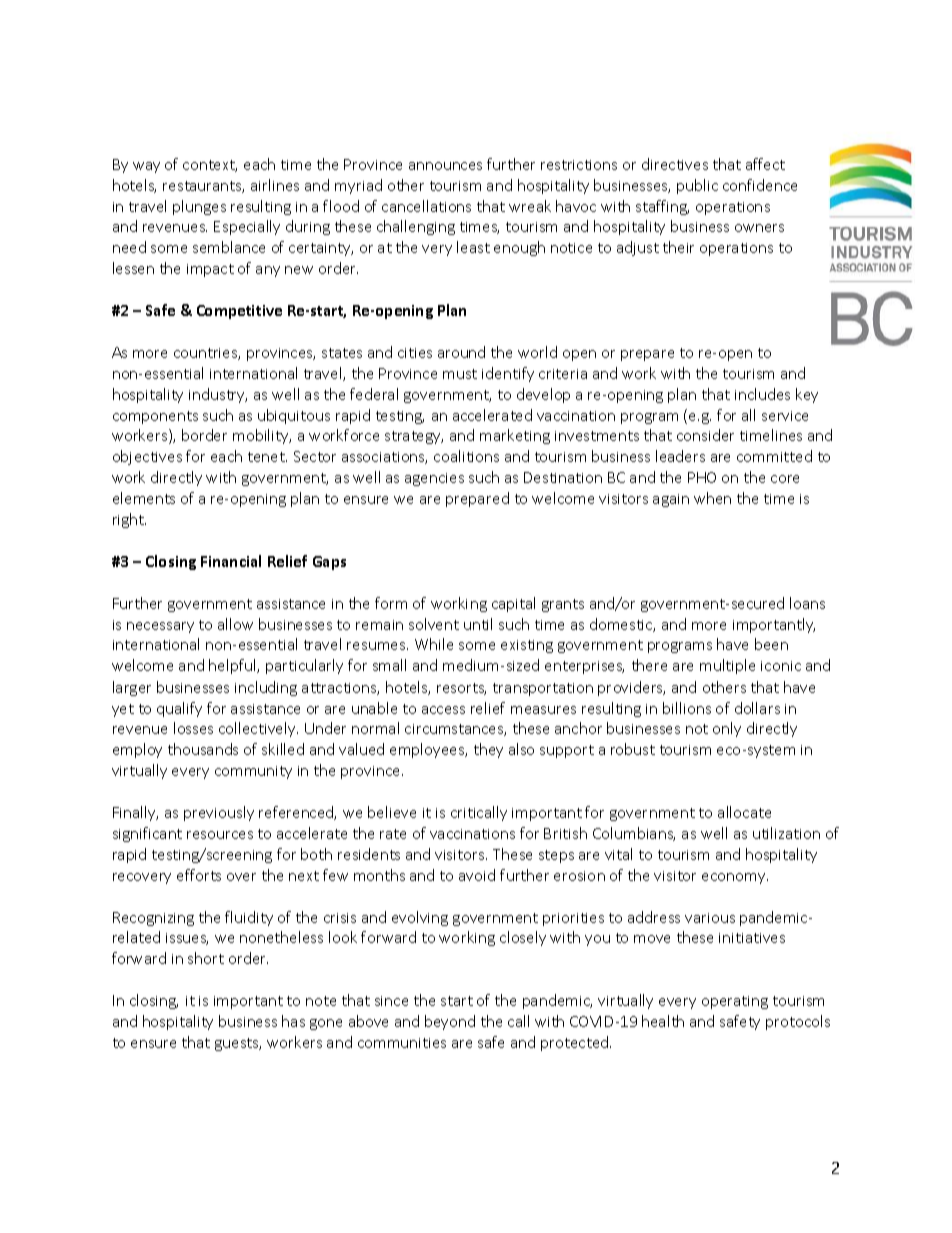 The image size is (952, 1233). I want to click on announces, so click(445, 166).
